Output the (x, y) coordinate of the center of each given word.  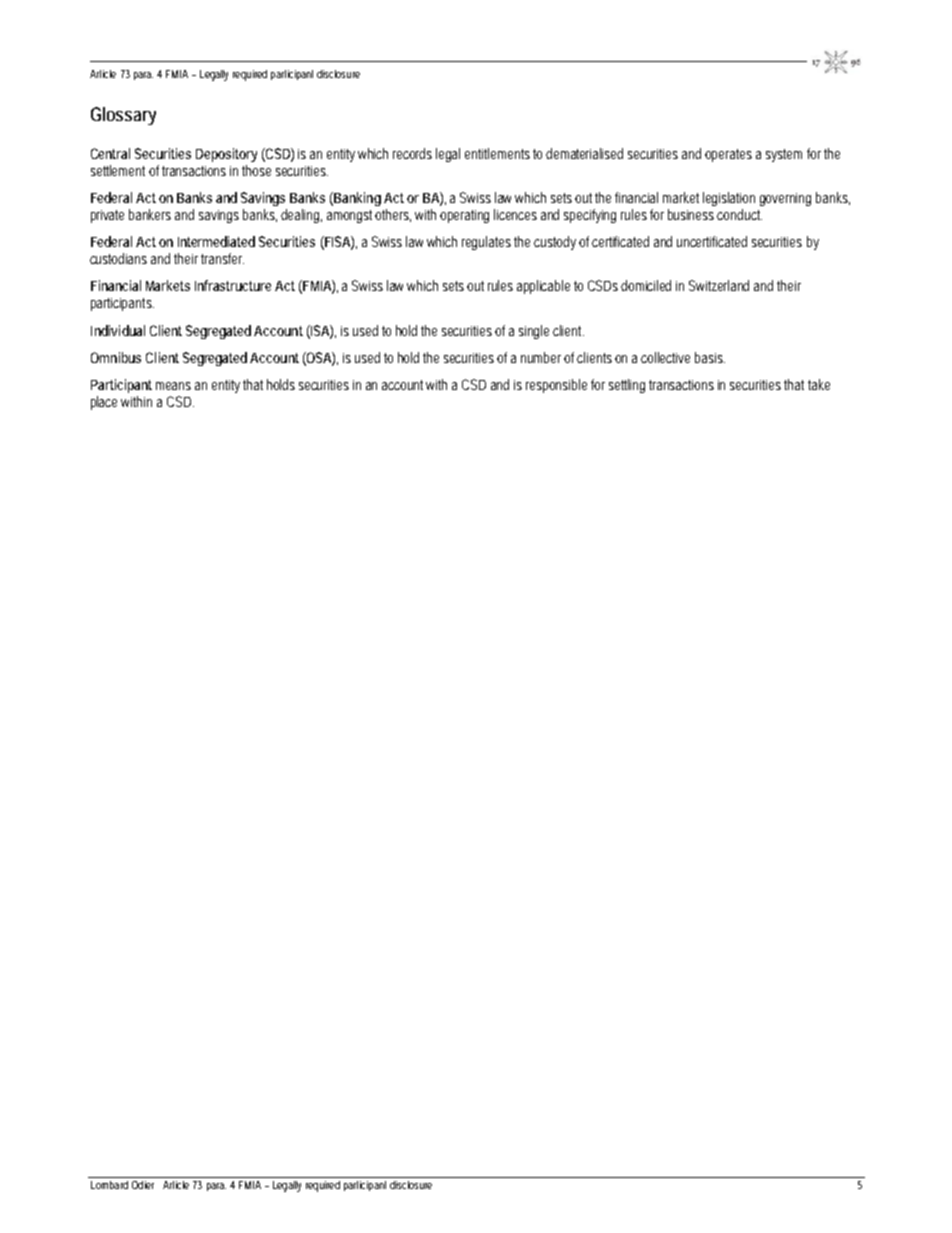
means (173, 386)
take (819, 384)
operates (728, 155)
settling (627, 386)
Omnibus (116, 357)
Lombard (109, 1185)
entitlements (497, 153)
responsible (556, 386)
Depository (226, 155)
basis (710, 357)
